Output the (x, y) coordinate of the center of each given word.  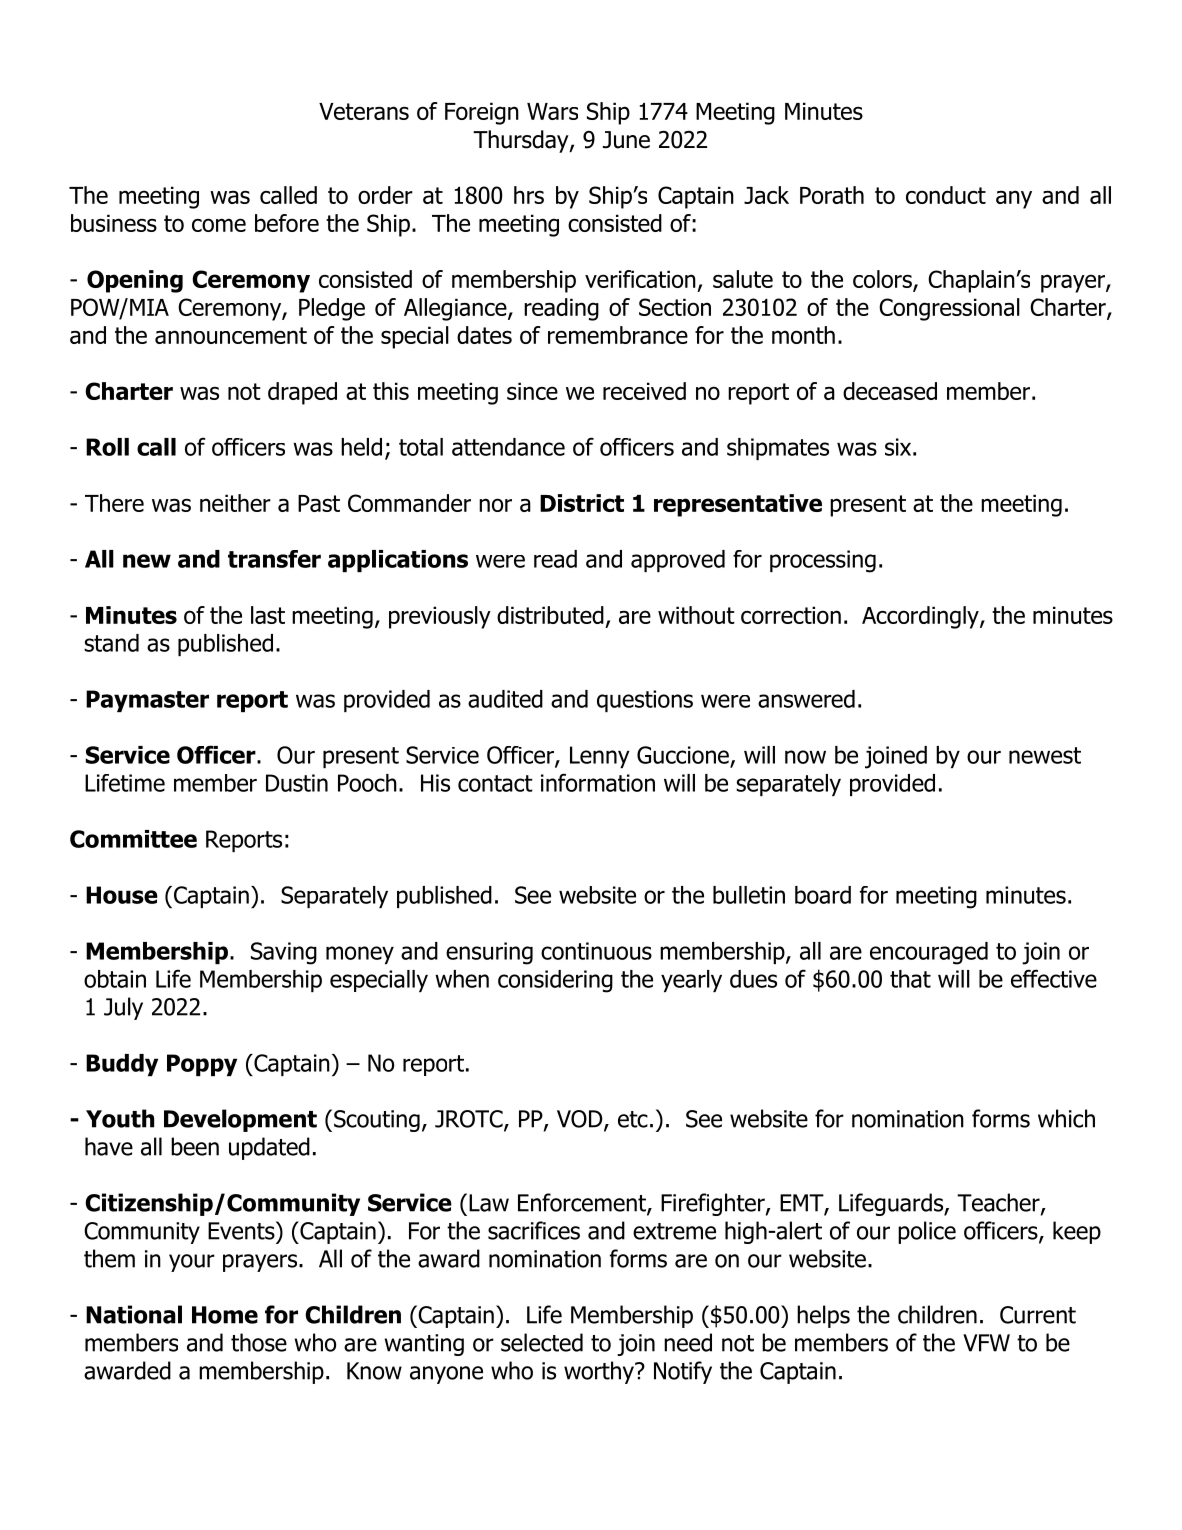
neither (235, 503)
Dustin (297, 783)
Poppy (202, 1065)
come (219, 225)
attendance (508, 447)
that (910, 979)
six (898, 447)
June (626, 140)
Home (225, 1315)
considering (555, 981)
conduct (946, 195)
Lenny (600, 757)
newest (1045, 755)
